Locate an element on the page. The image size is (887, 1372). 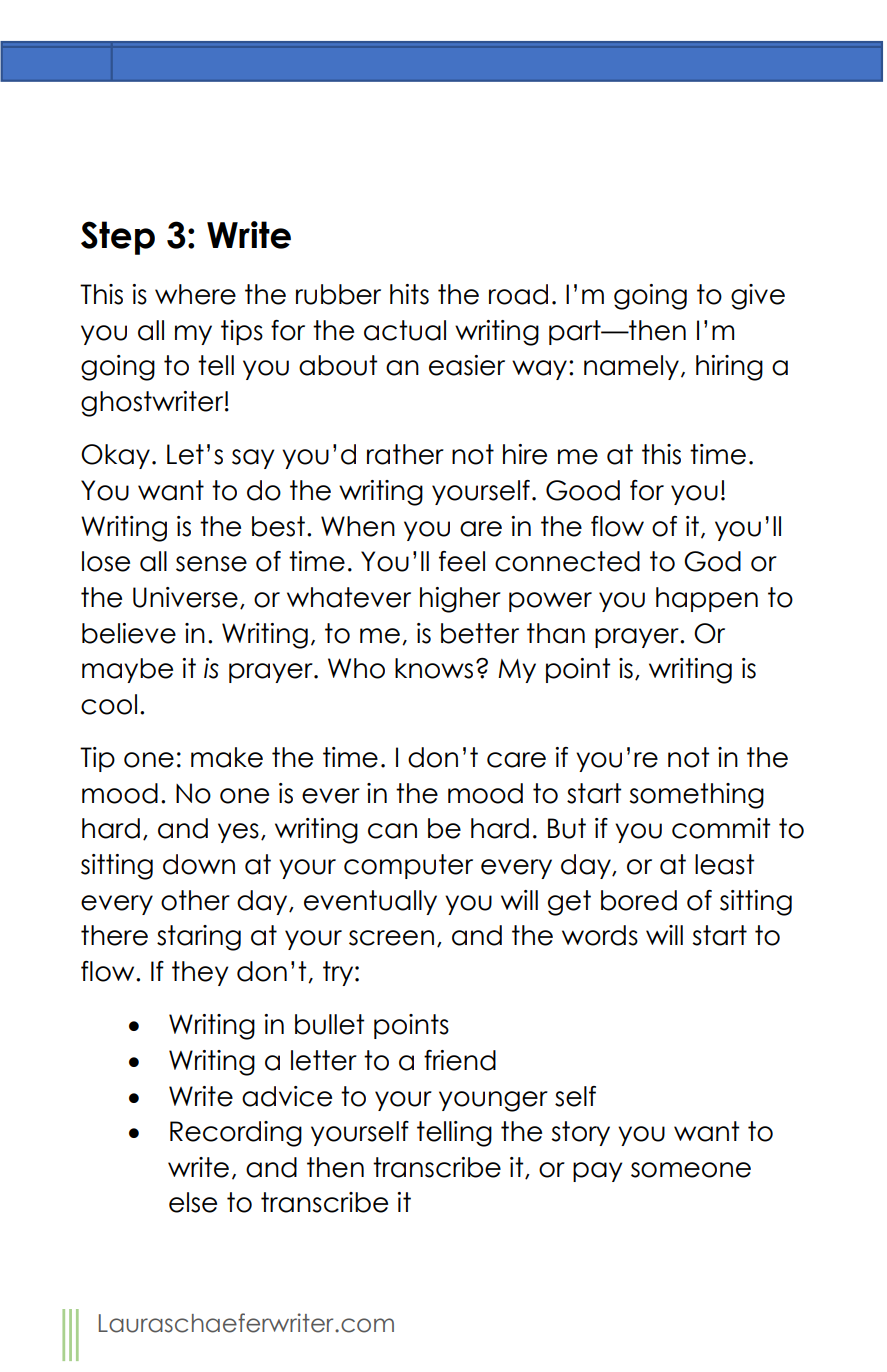
can is located at coordinates (392, 831).
